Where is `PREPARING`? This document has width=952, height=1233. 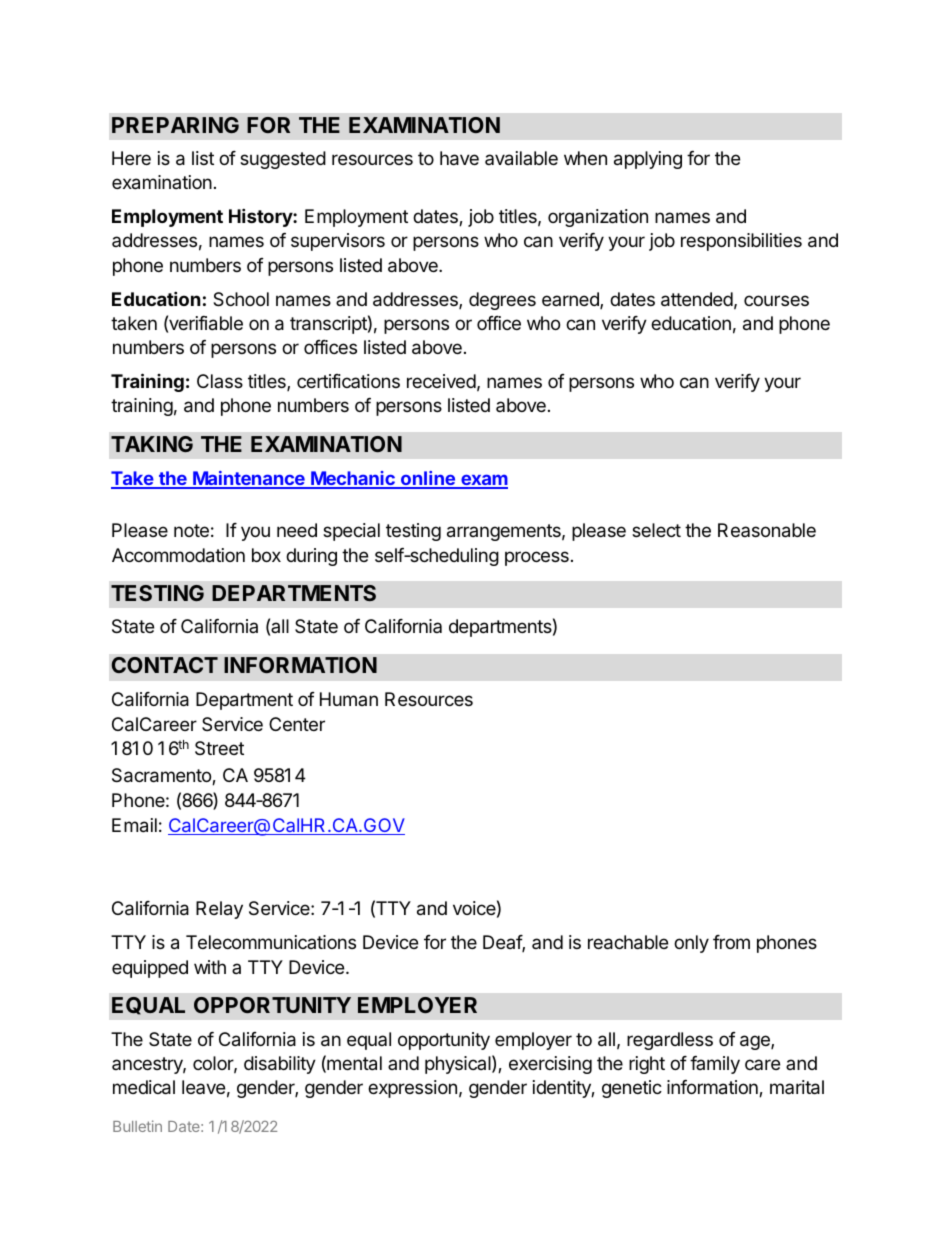
PREPARING is located at coordinates (175, 125).
